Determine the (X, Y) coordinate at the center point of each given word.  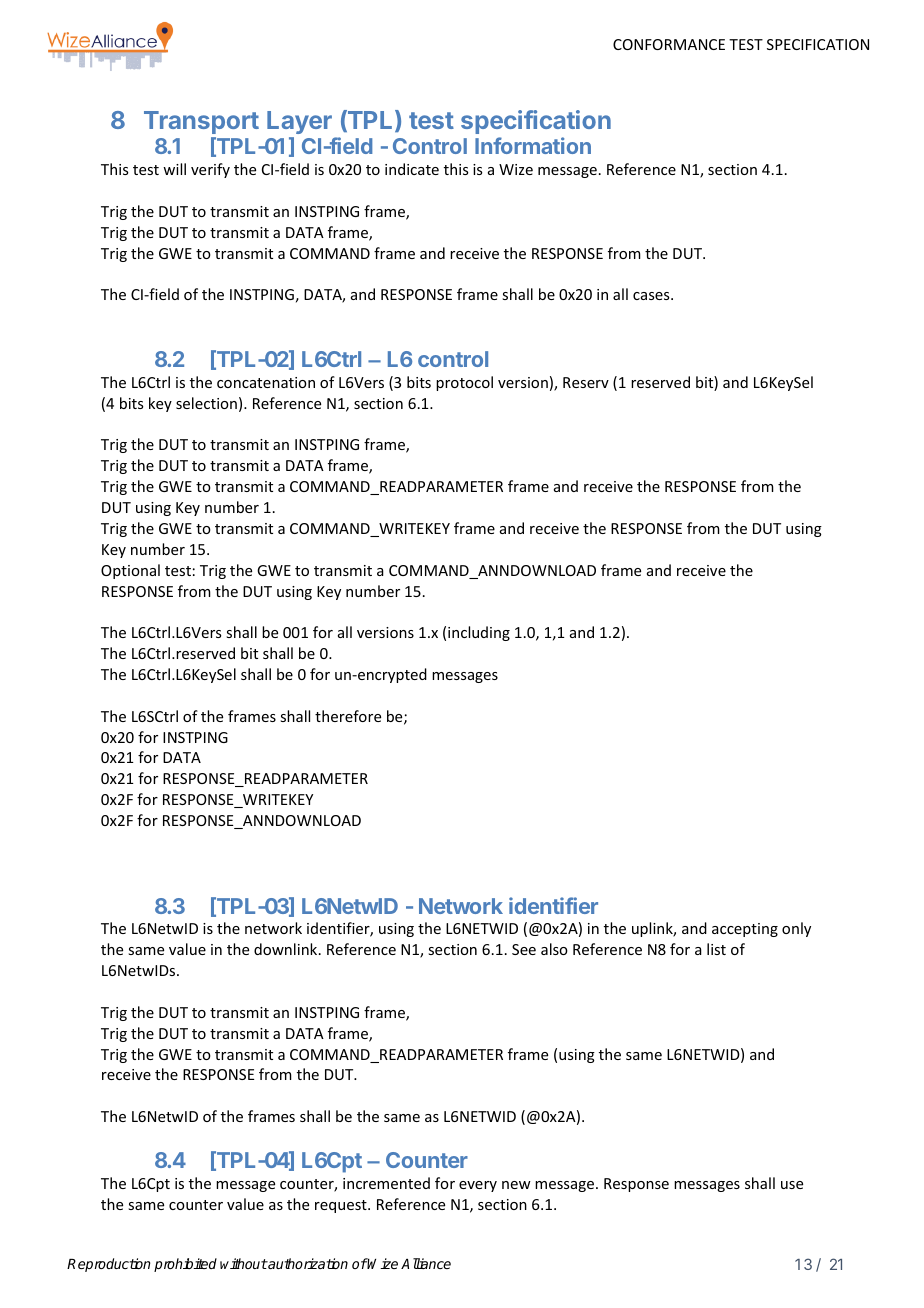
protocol (464, 383)
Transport (201, 122)
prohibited (185, 1265)
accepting (745, 930)
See (524, 949)
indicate (412, 169)
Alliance (426, 1263)
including (479, 633)
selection (206, 403)
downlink (287, 949)
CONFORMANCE (669, 44)
